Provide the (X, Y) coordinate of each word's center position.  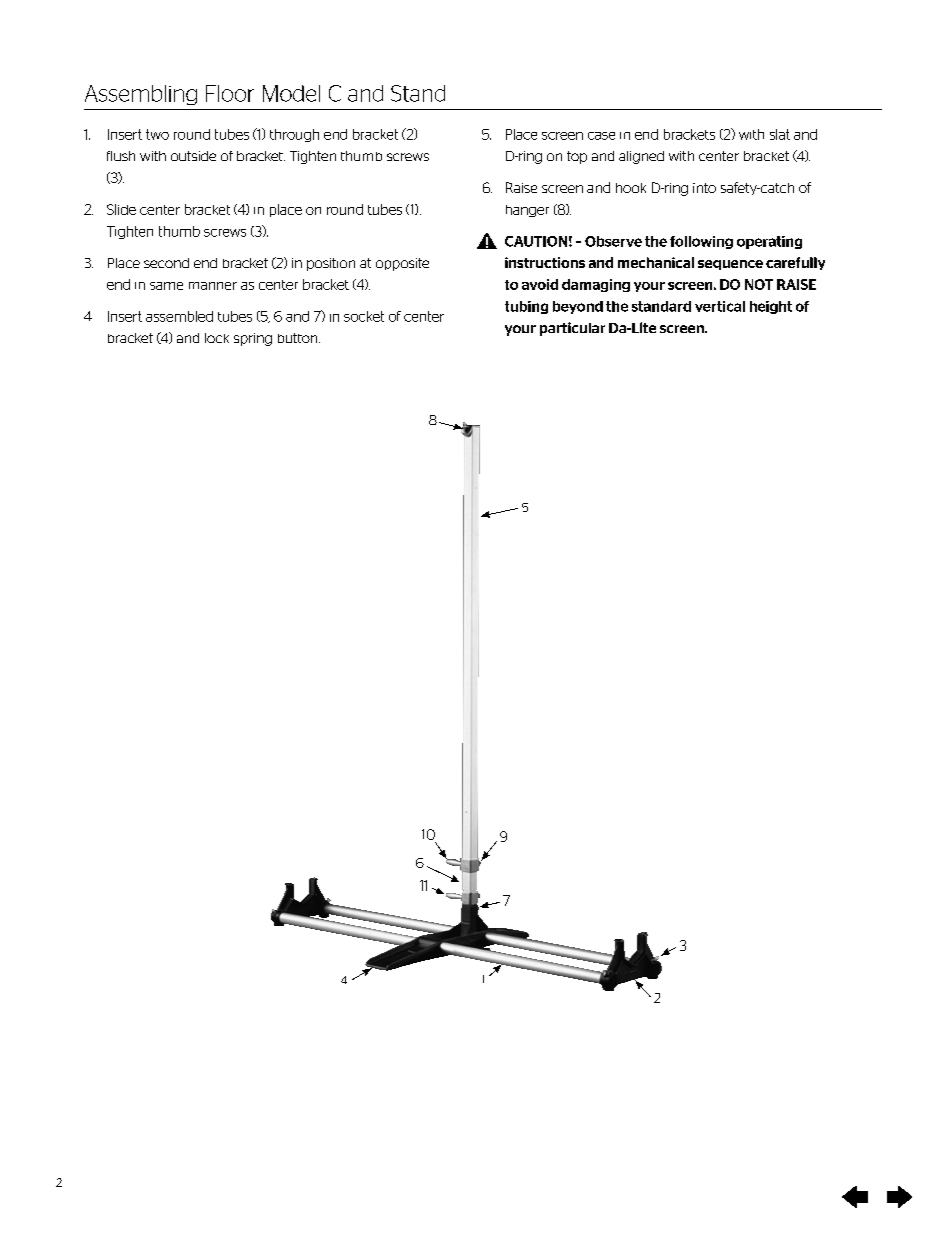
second (166, 263)
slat (780, 134)
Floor (230, 93)
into (704, 188)
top (577, 157)
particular (572, 329)
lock (217, 338)
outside (193, 156)
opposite (402, 264)
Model (291, 93)
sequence (730, 265)
